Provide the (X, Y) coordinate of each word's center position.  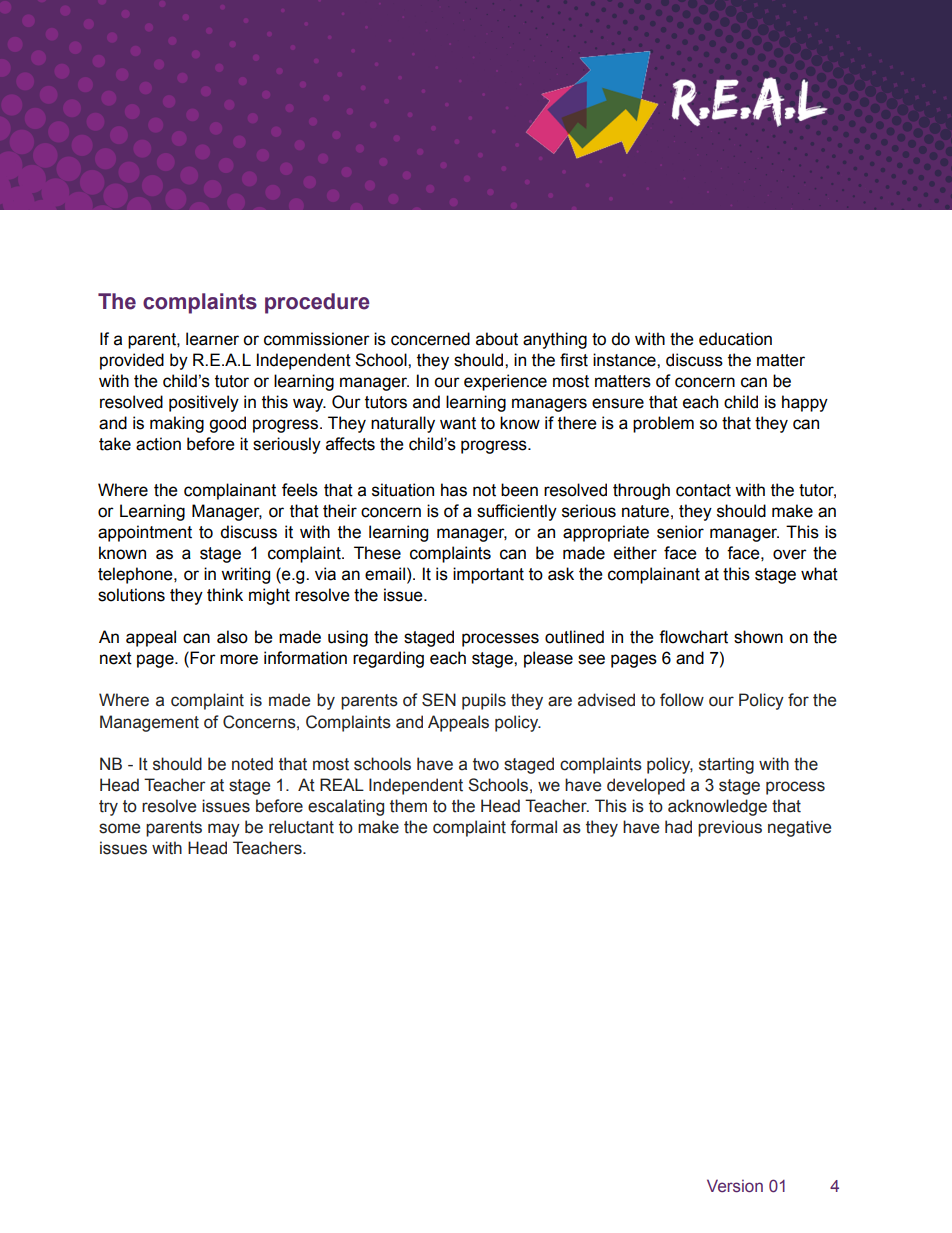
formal (533, 827)
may (224, 830)
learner (212, 339)
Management (149, 723)
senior (680, 532)
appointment (145, 533)
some (119, 828)
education (735, 339)
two (486, 764)
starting (726, 765)
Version (735, 1186)
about (497, 339)
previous (730, 828)
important (488, 575)
